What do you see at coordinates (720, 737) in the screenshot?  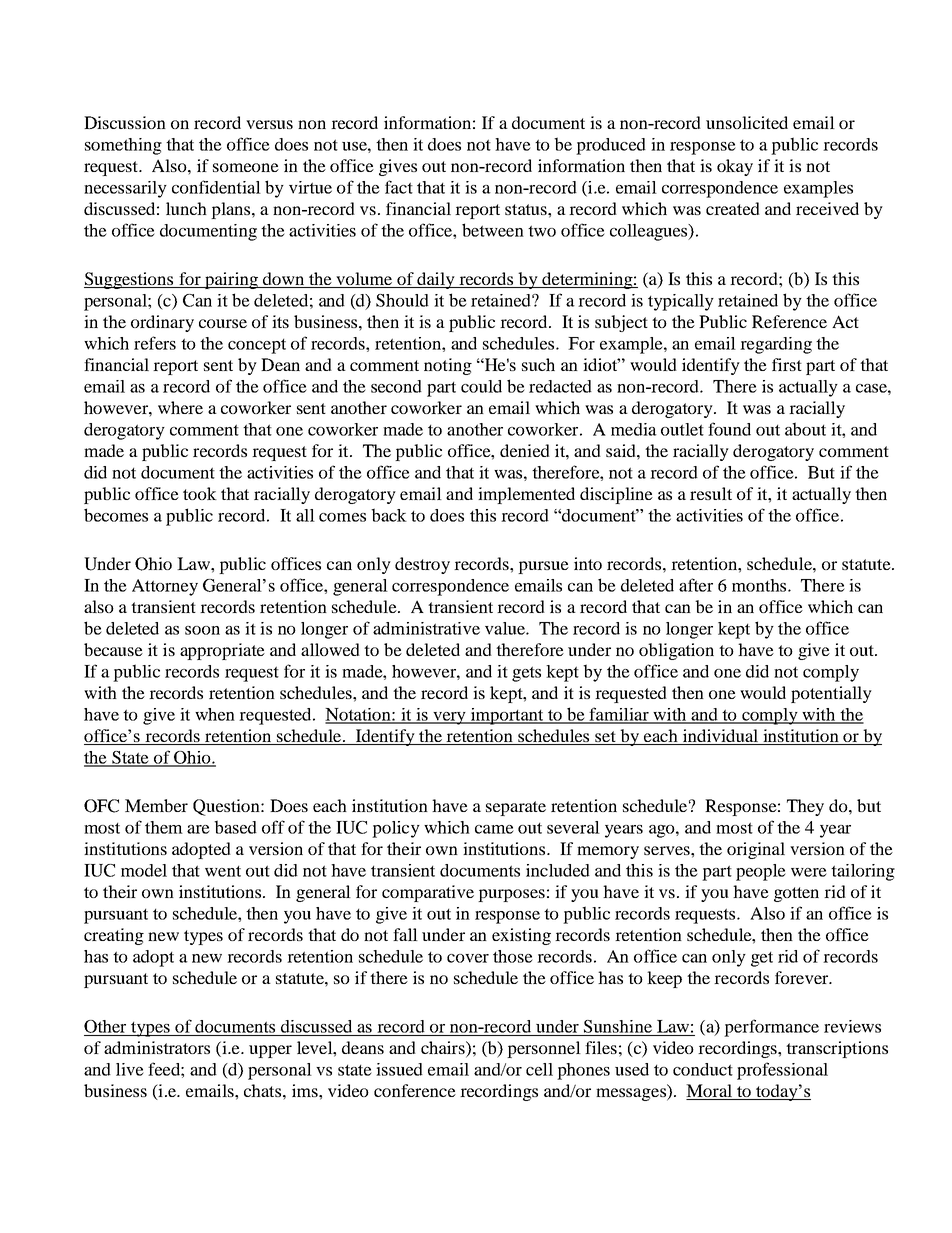 I see `individual` at bounding box center [720, 737].
